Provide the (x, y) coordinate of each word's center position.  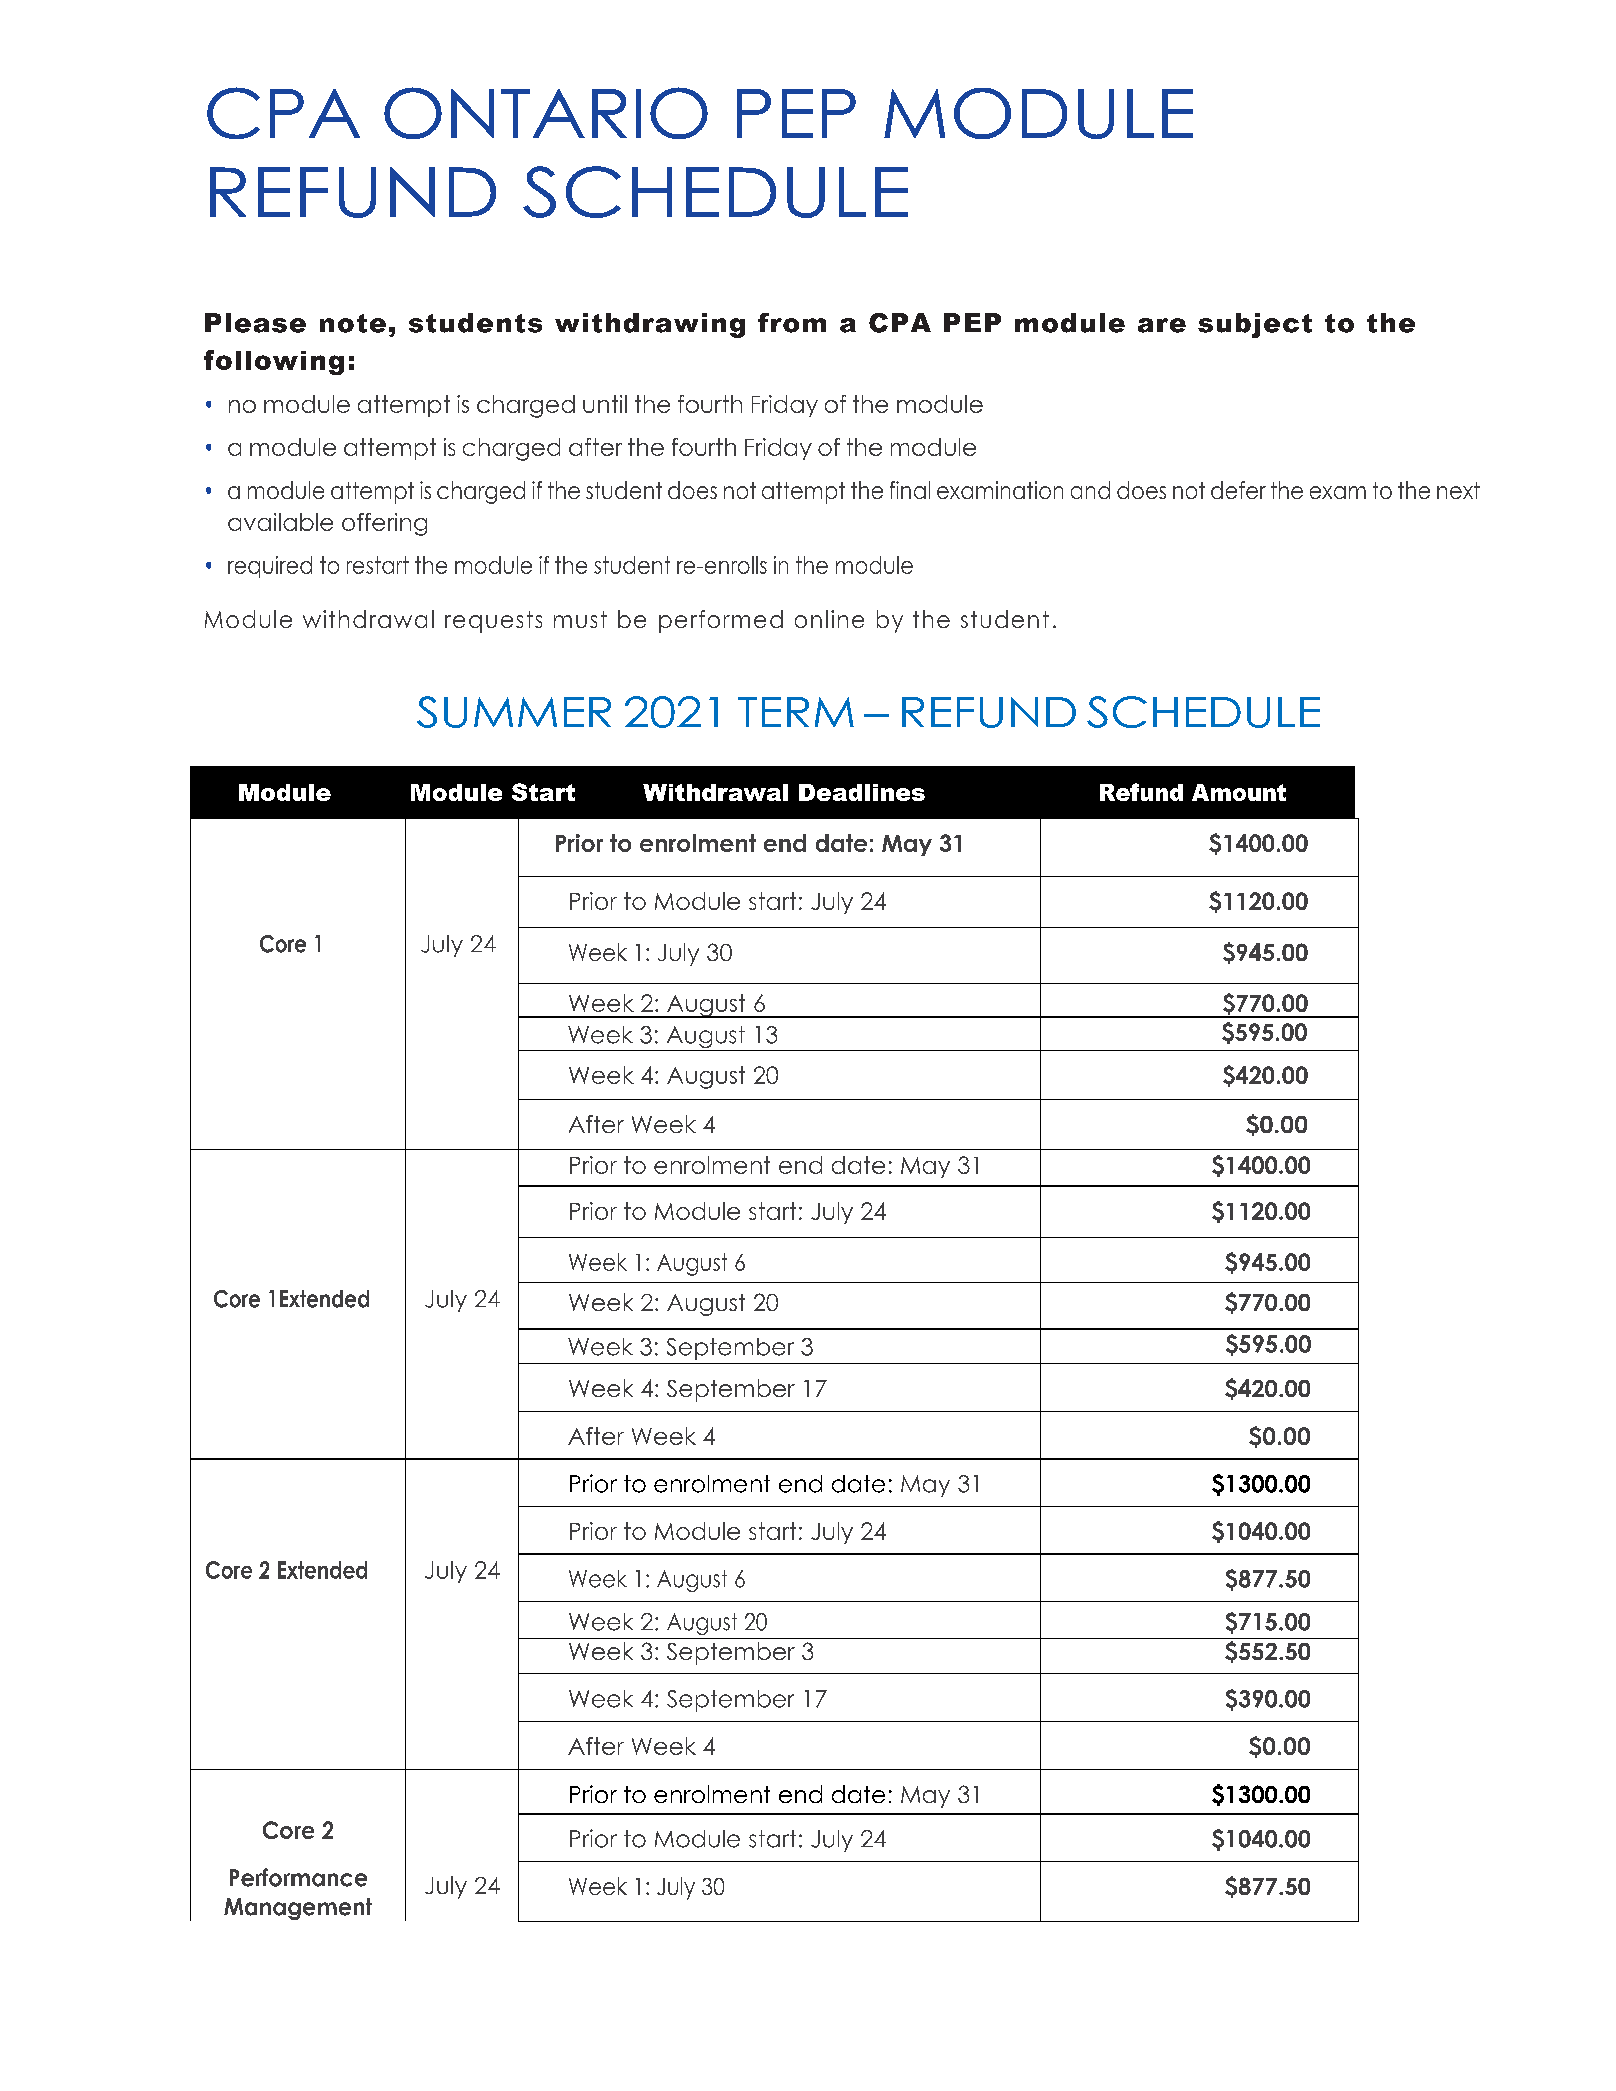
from (792, 323)
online (829, 619)
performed (721, 621)
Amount (1239, 792)
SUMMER (514, 712)
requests (493, 622)
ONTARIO (546, 113)
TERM (796, 712)
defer (1238, 490)
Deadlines (862, 792)
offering (384, 524)
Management (298, 1909)
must (580, 619)
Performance (298, 1877)
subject (1255, 325)
